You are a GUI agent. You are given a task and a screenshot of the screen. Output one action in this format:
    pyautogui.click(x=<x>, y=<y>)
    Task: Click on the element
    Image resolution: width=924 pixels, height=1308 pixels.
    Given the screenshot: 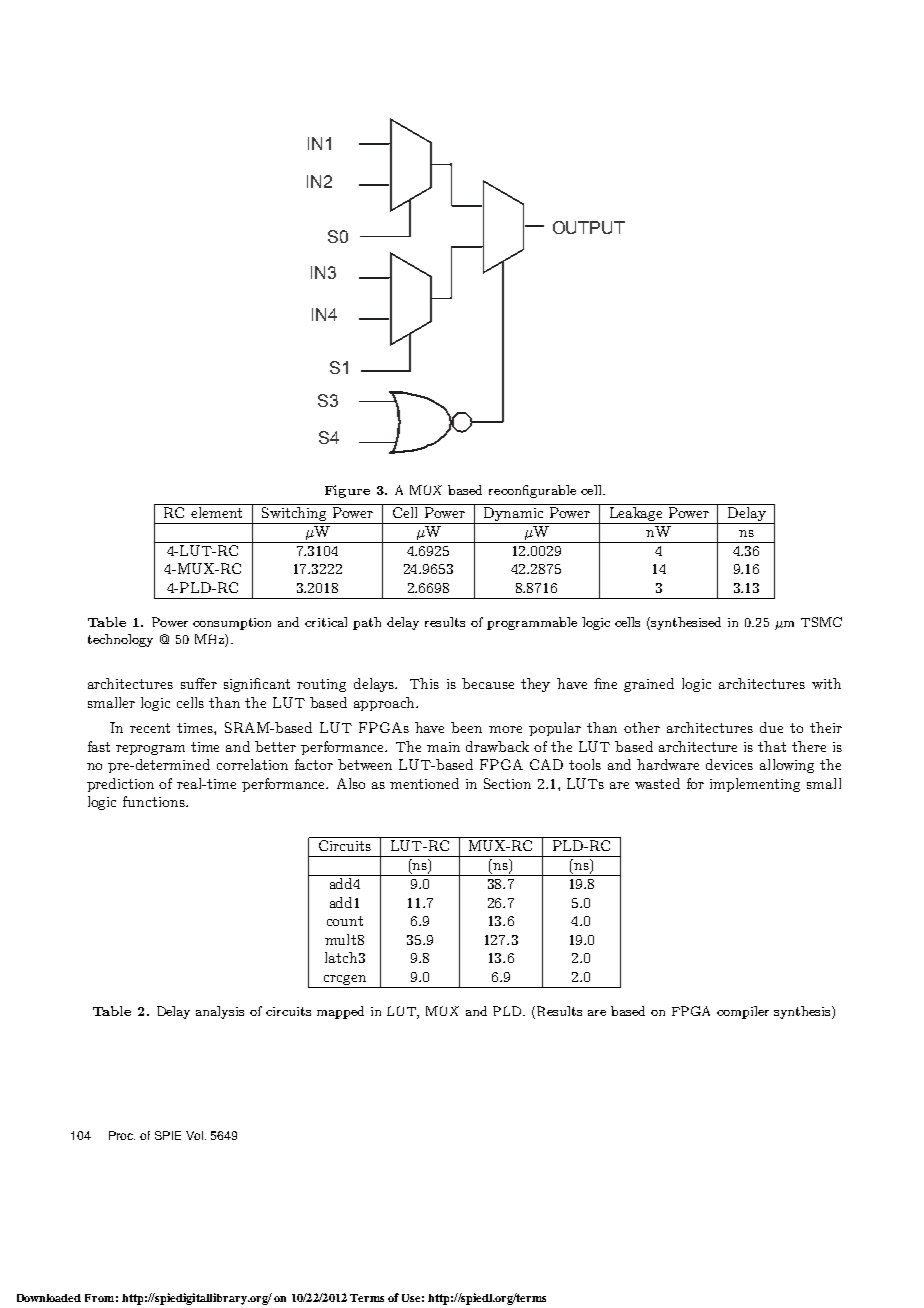 What is the action you would take?
    pyautogui.click(x=216, y=511)
